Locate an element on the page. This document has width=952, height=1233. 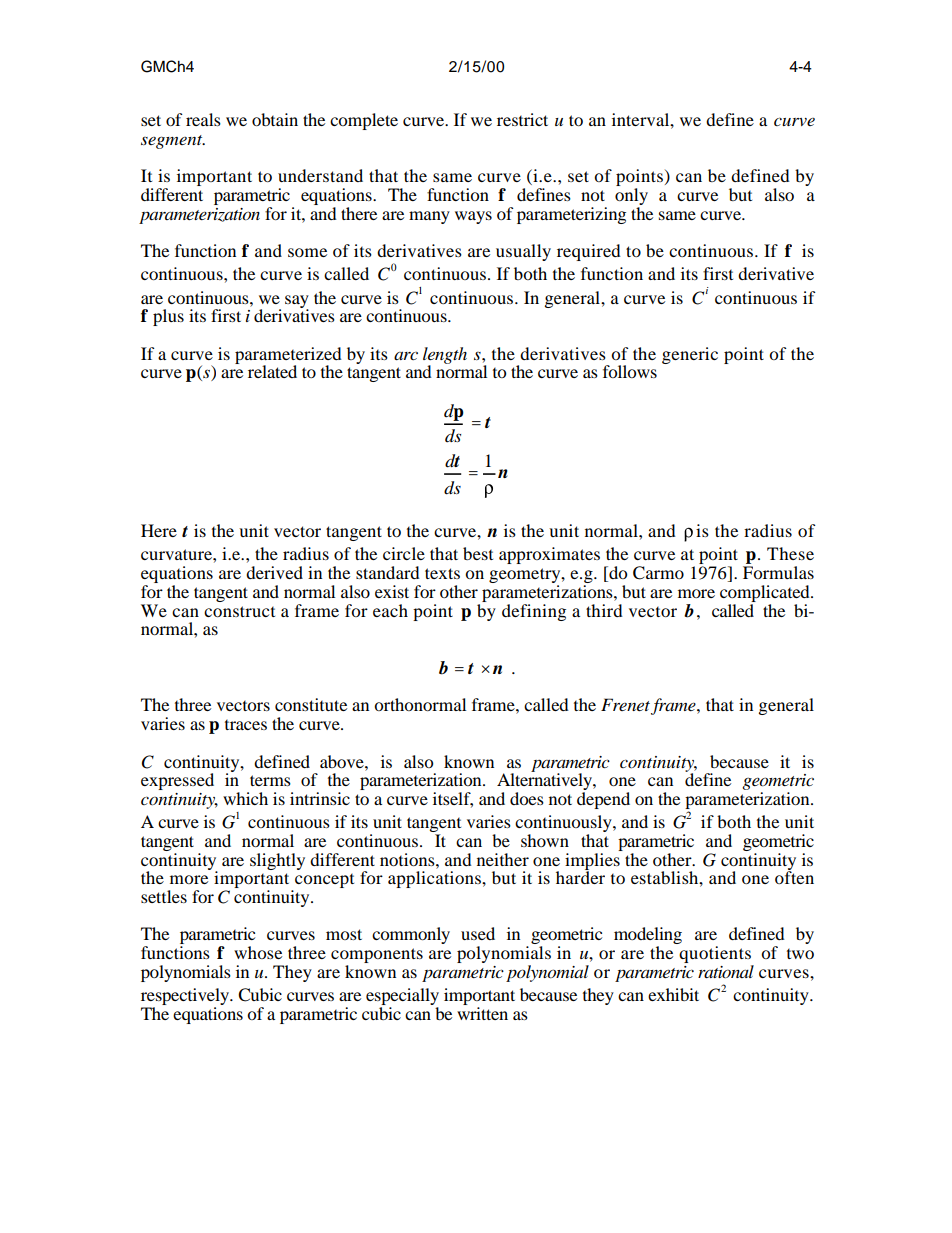
derived is located at coordinates (274, 572).
